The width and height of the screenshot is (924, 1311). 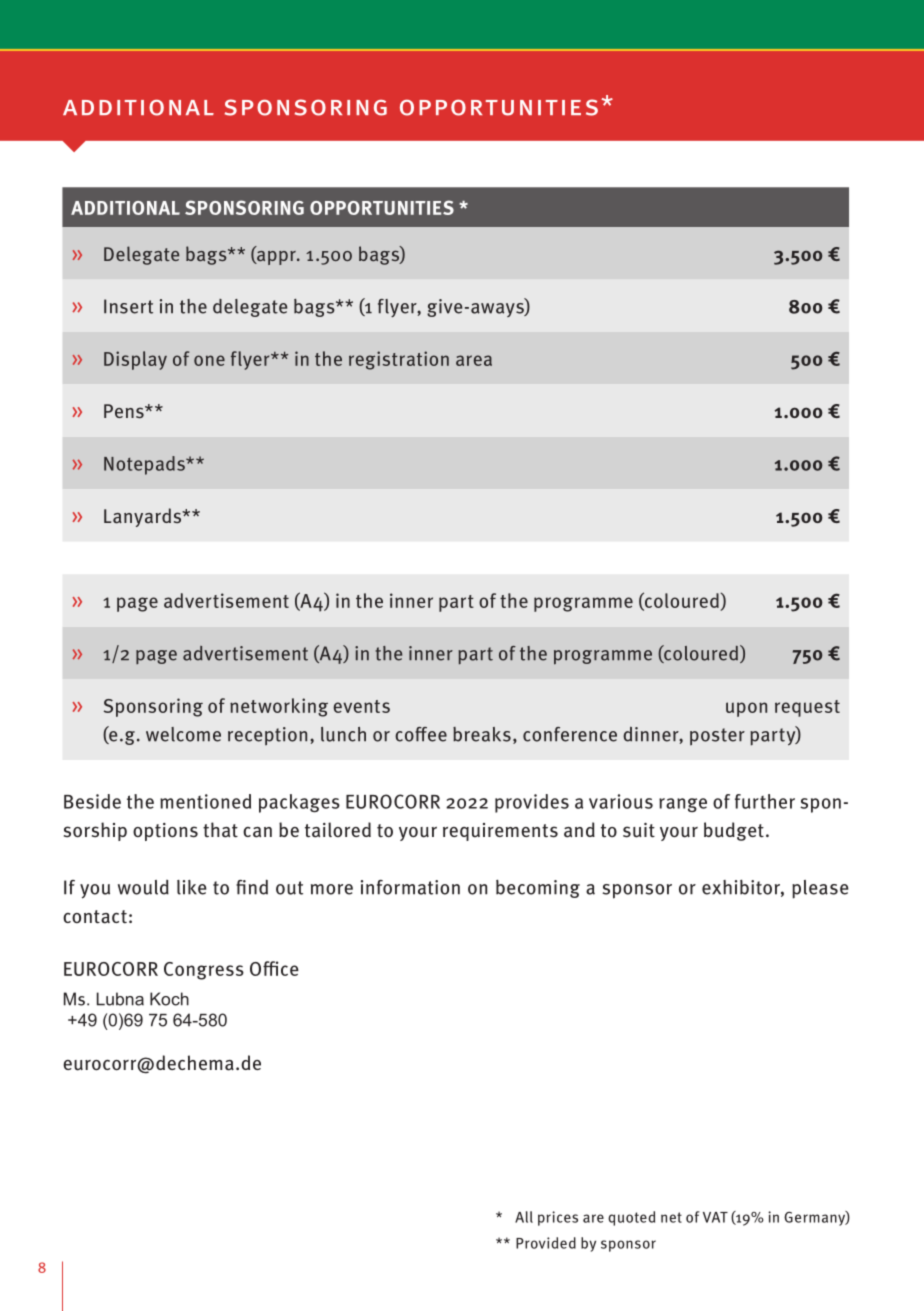 What do you see at coordinates (399, 360) in the screenshot?
I see `registration` at bounding box center [399, 360].
